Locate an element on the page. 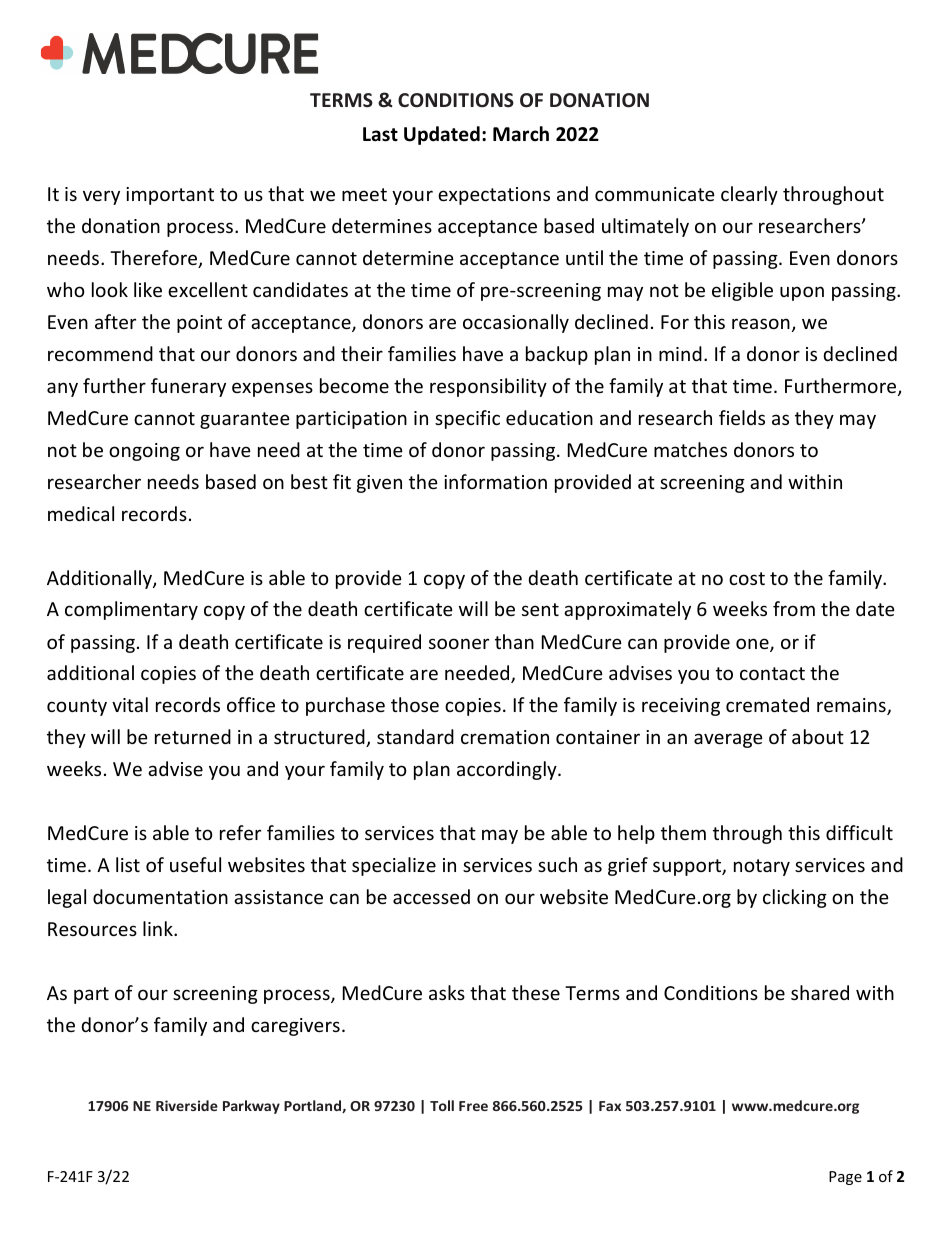  complimentary is located at coordinates (131, 610).
